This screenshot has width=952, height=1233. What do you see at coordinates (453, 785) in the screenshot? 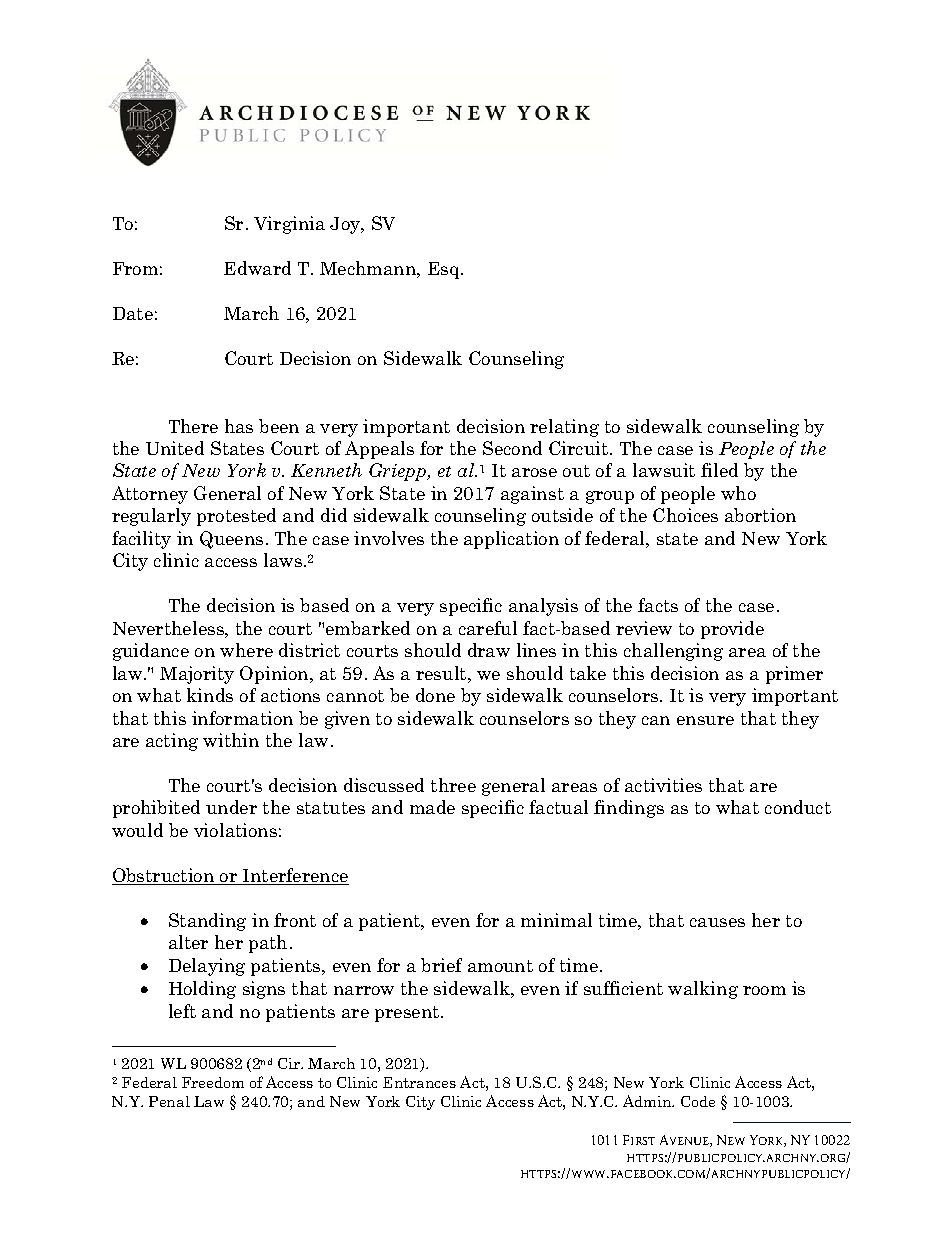
I see `three` at bounding box center [453, 785].
